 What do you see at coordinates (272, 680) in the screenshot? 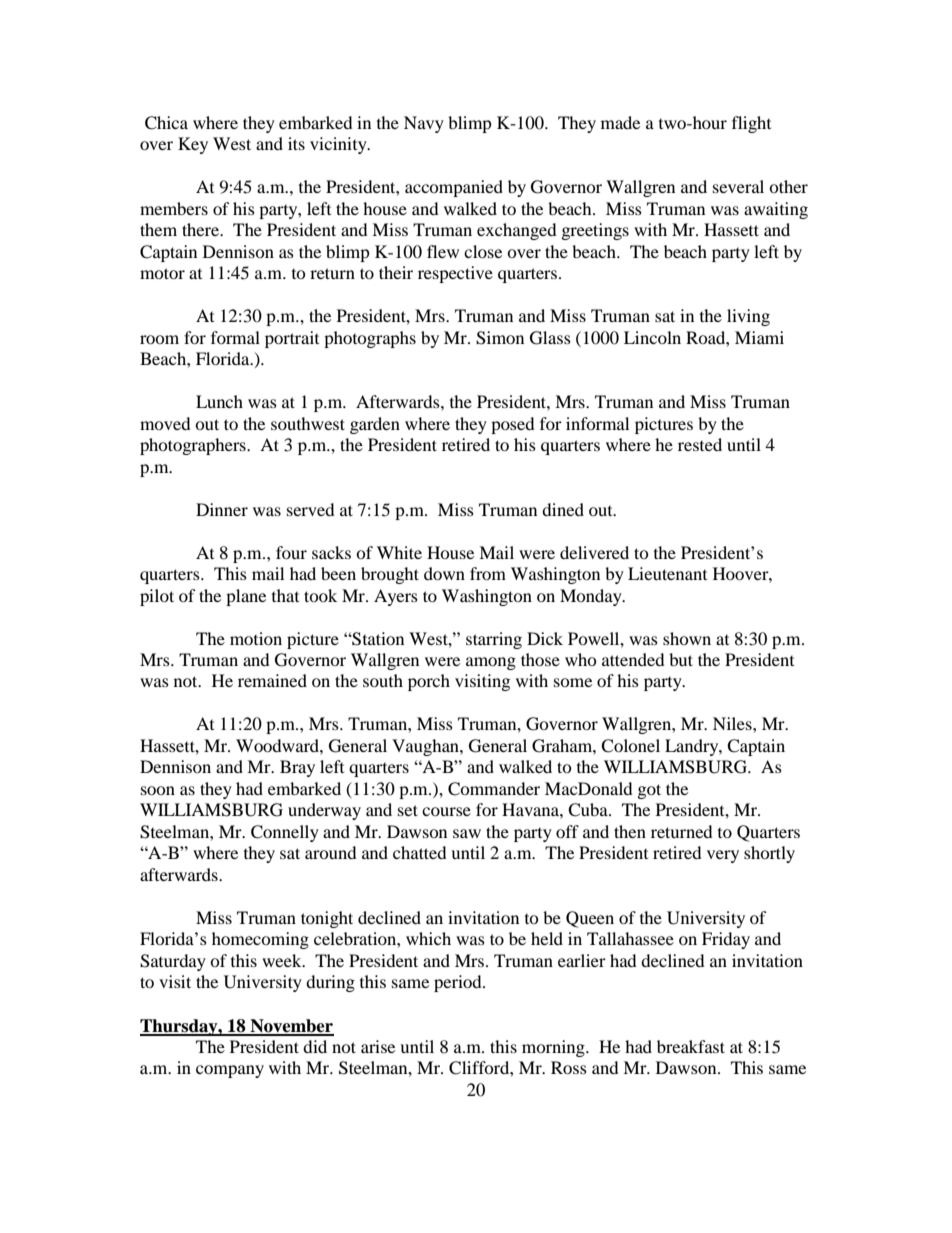
I see `remained` at bounding box center [272, 680].
